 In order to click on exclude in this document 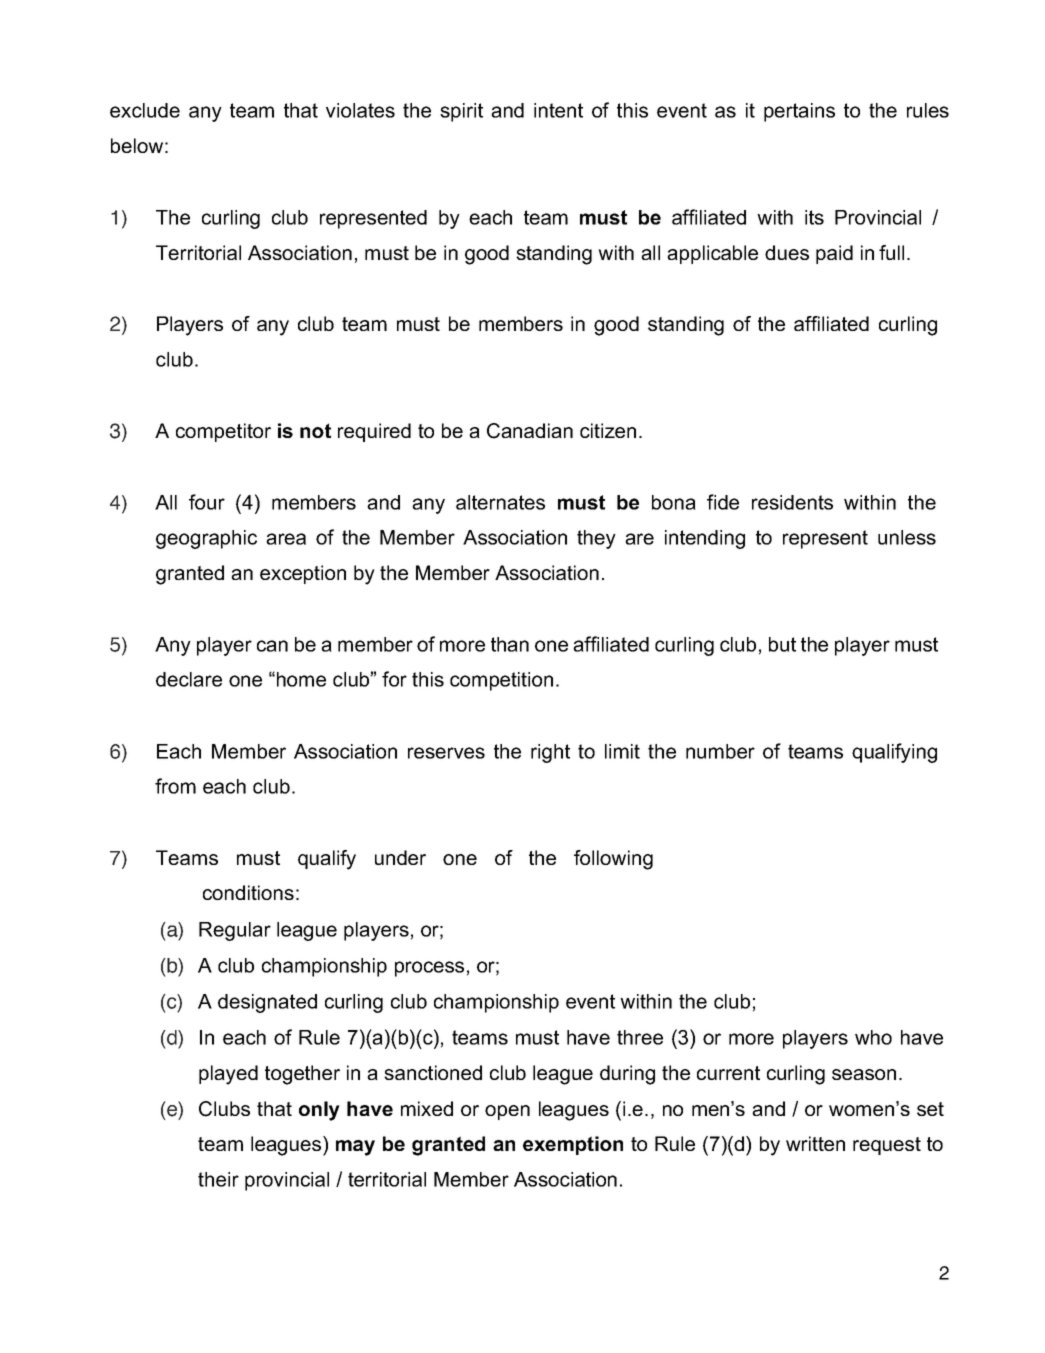, I will do `click(145, 110)`.
